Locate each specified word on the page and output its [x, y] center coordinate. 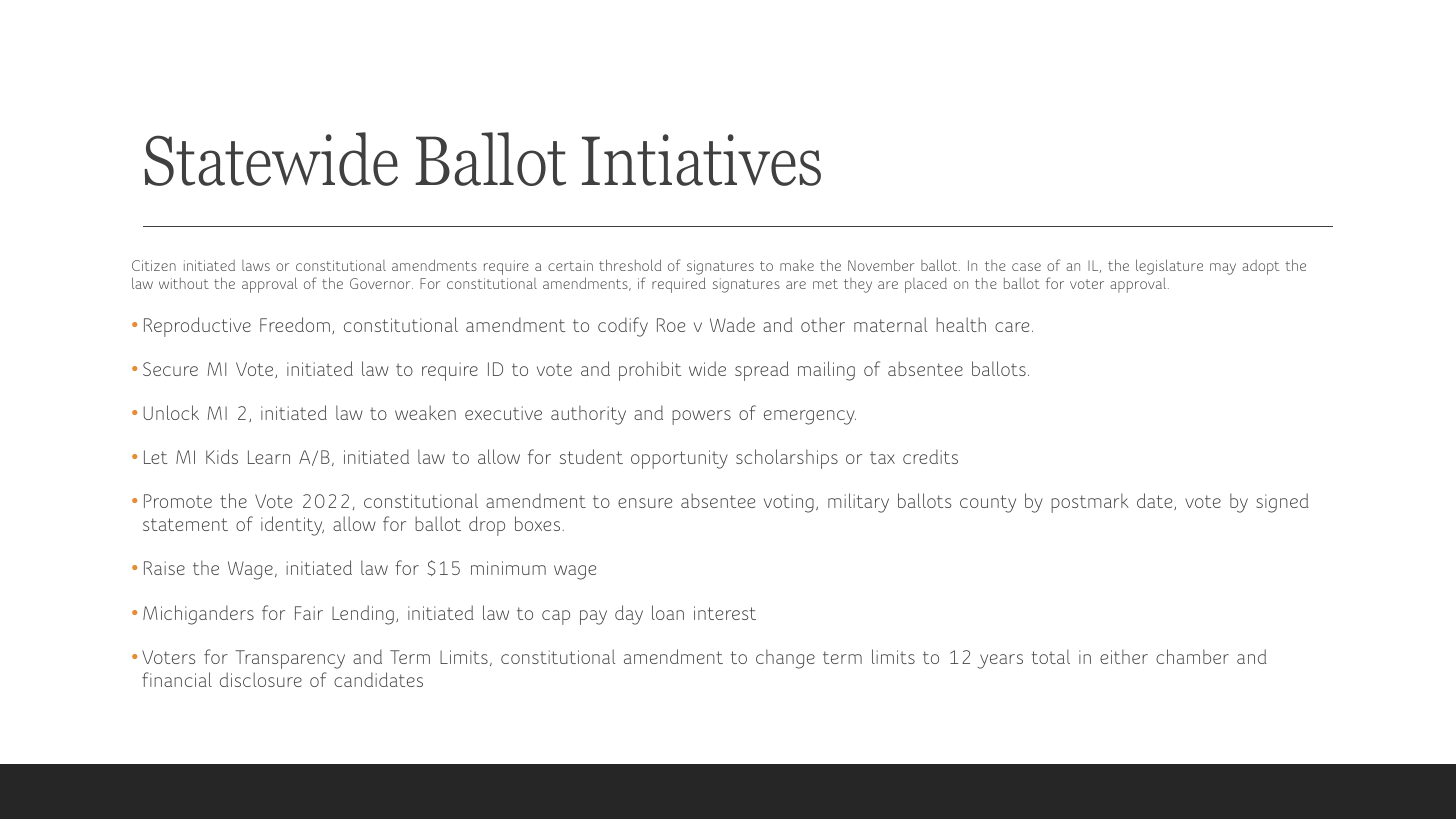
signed [1282, 503]
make [797, 265]
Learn [269, 457]
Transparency [290, 659]
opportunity [679, 459]
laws [256, 265]
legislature [1169, 267]
